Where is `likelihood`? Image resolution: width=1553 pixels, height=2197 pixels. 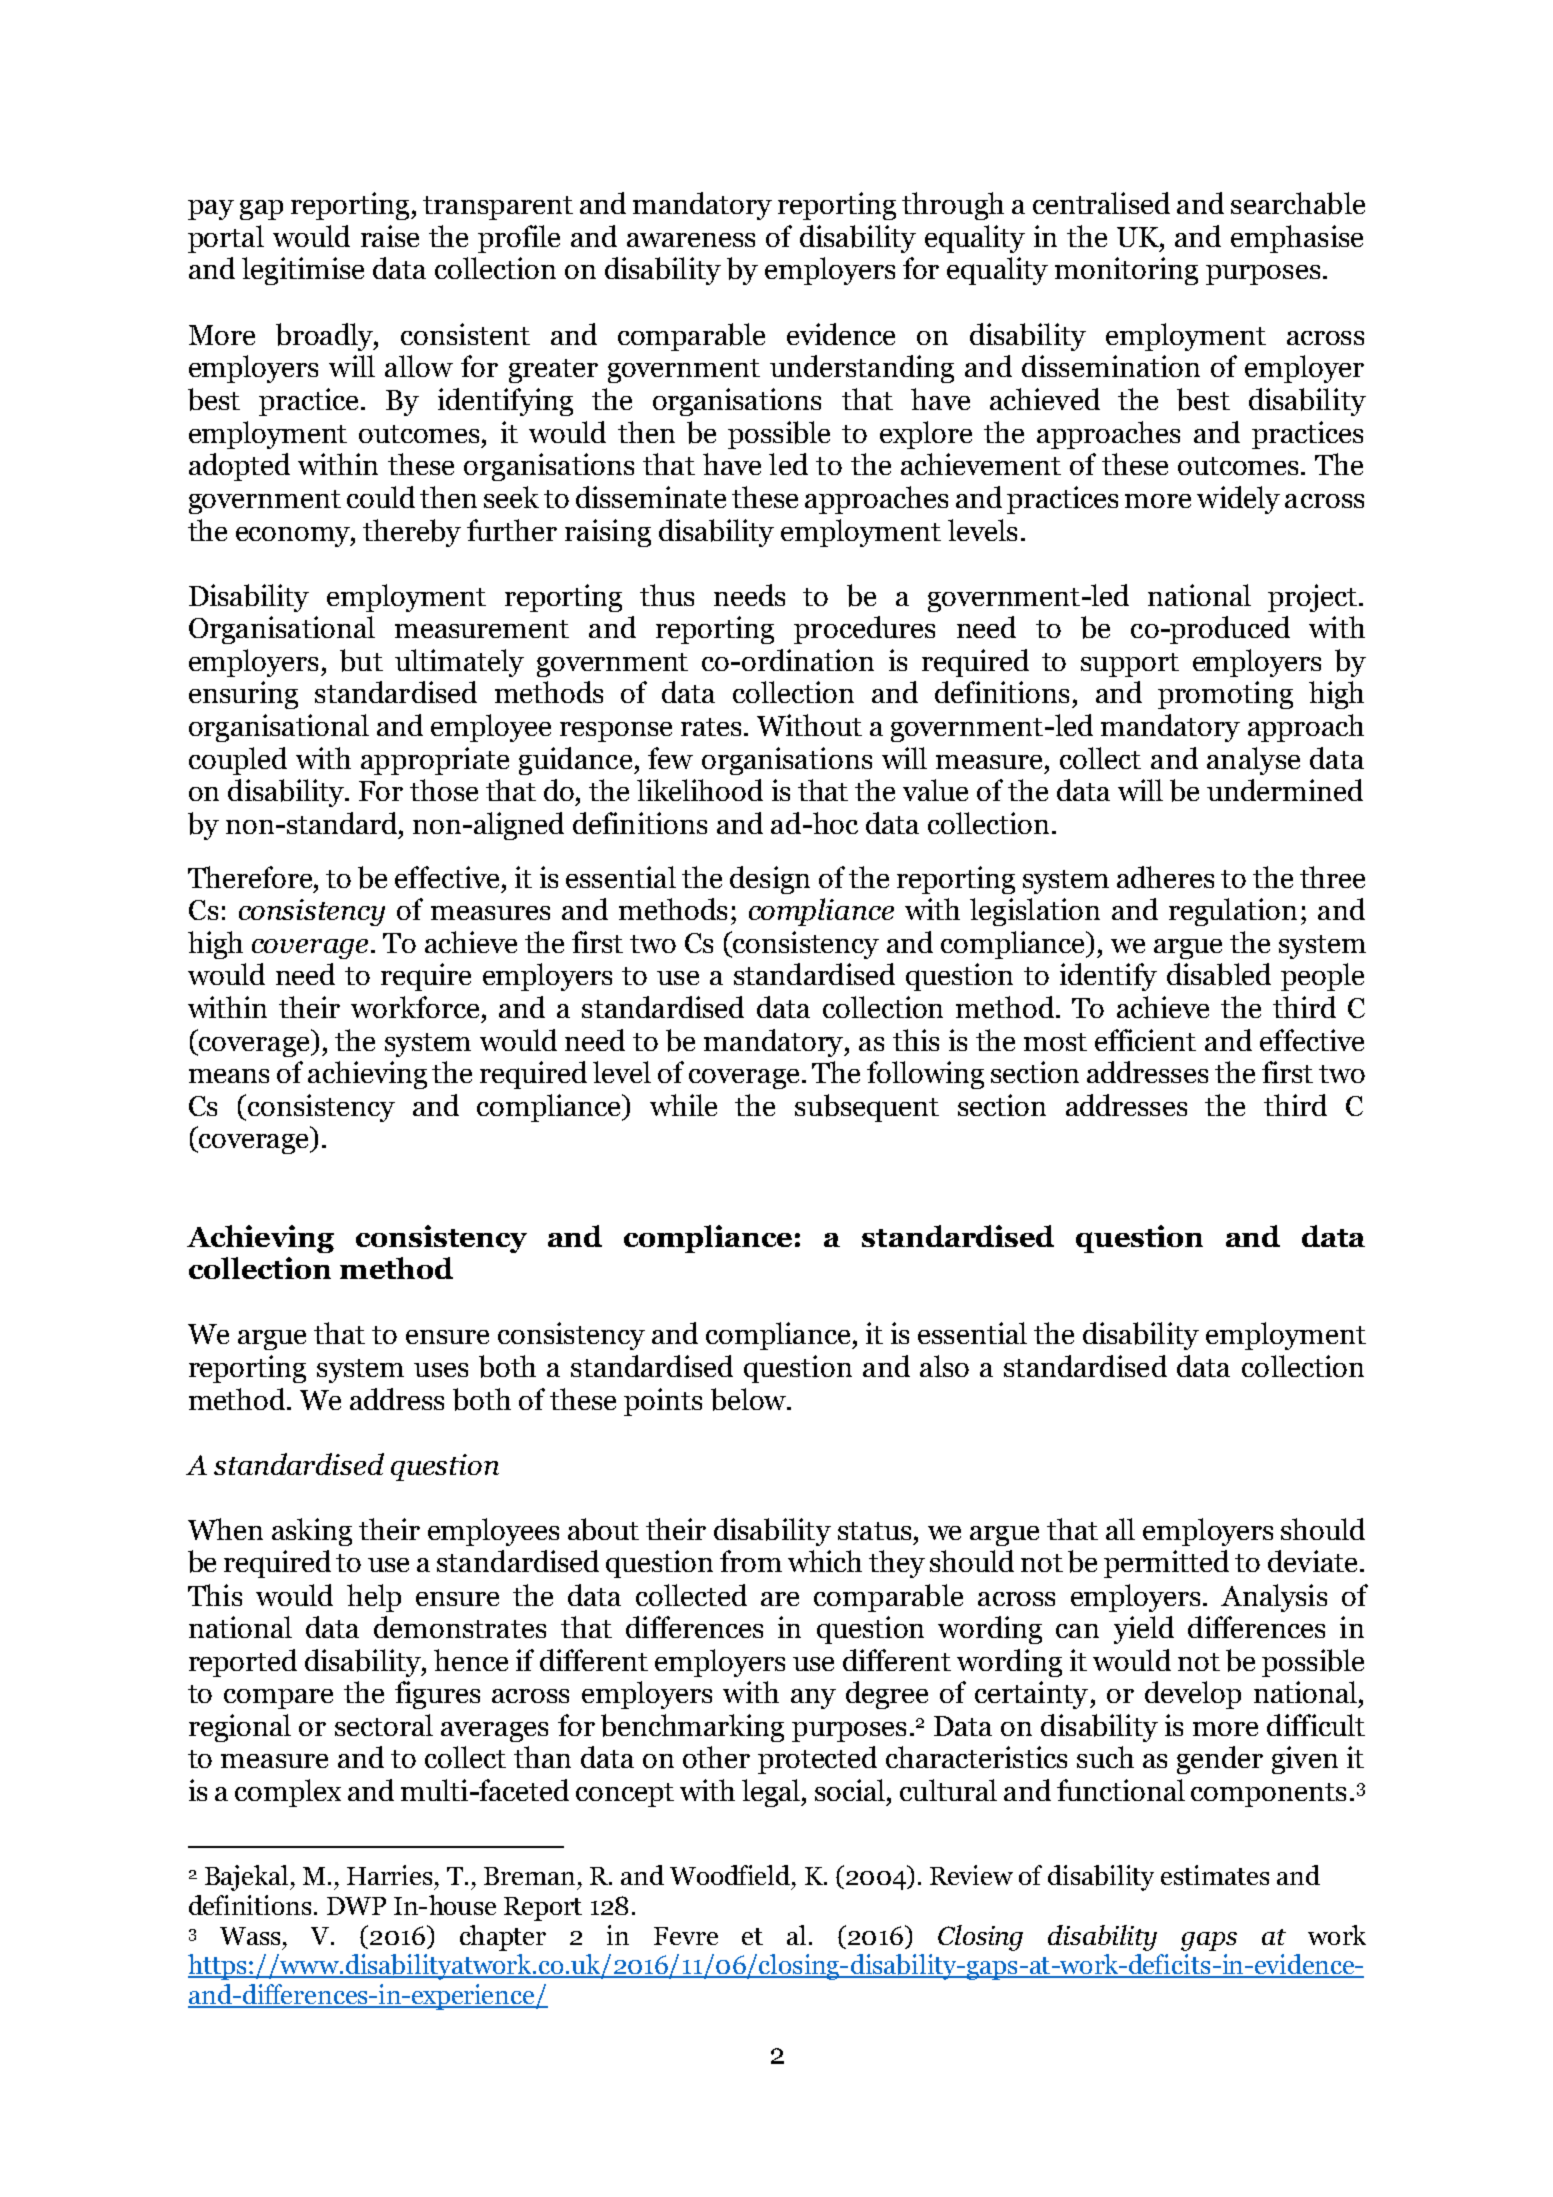
likelihood is located at coordinates (700, 790).
